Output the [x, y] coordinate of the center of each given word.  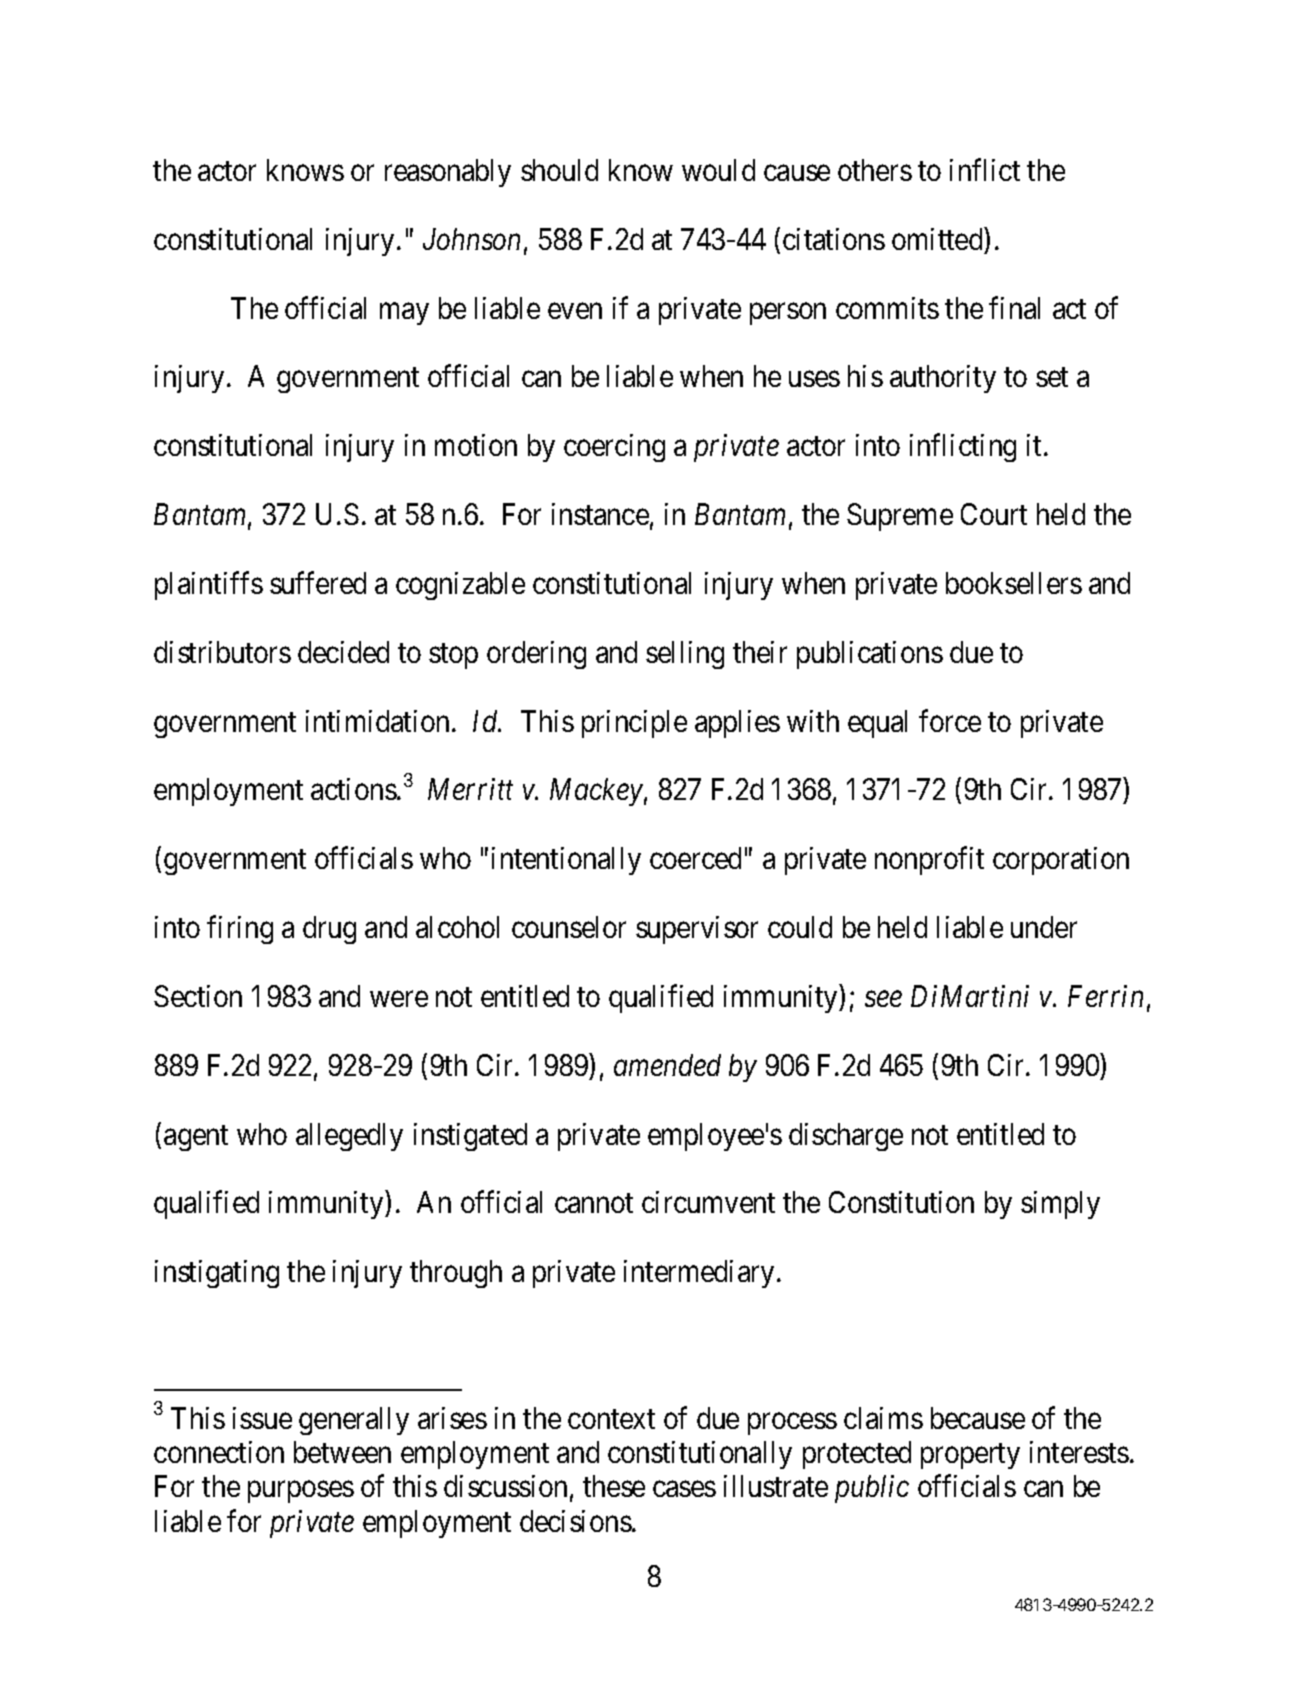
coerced [695, 858]
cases [684, 1489]
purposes [301, 1492]
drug [329, 930]
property [970, 1456]
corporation [1061, 861]
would [718, 170]
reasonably [448, 173]
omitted [938, 238]
